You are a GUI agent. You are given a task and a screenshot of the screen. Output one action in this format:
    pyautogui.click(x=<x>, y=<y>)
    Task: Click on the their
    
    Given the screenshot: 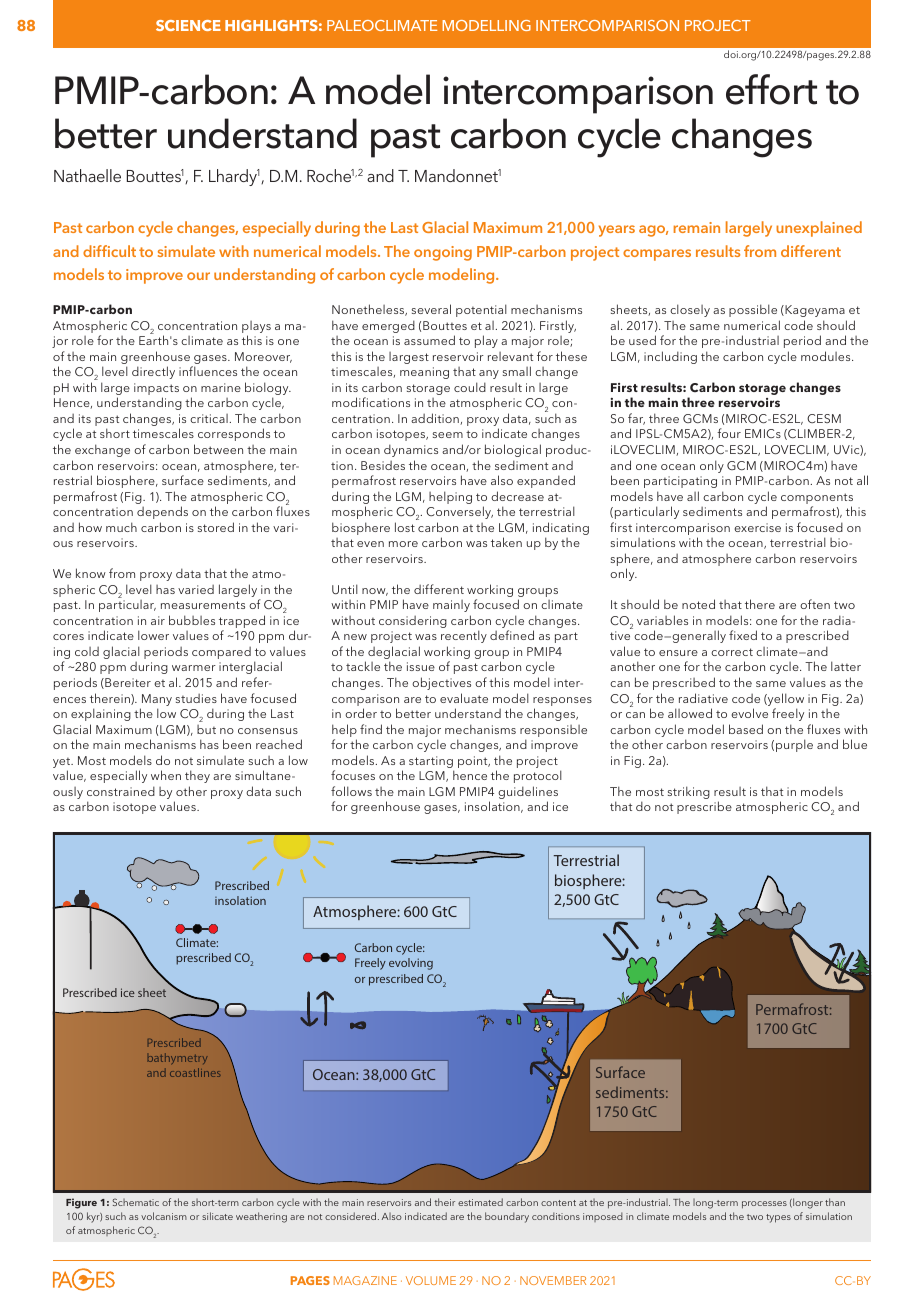 What is the action you would take?
    pyautogui.click(x=444, y=1202)
